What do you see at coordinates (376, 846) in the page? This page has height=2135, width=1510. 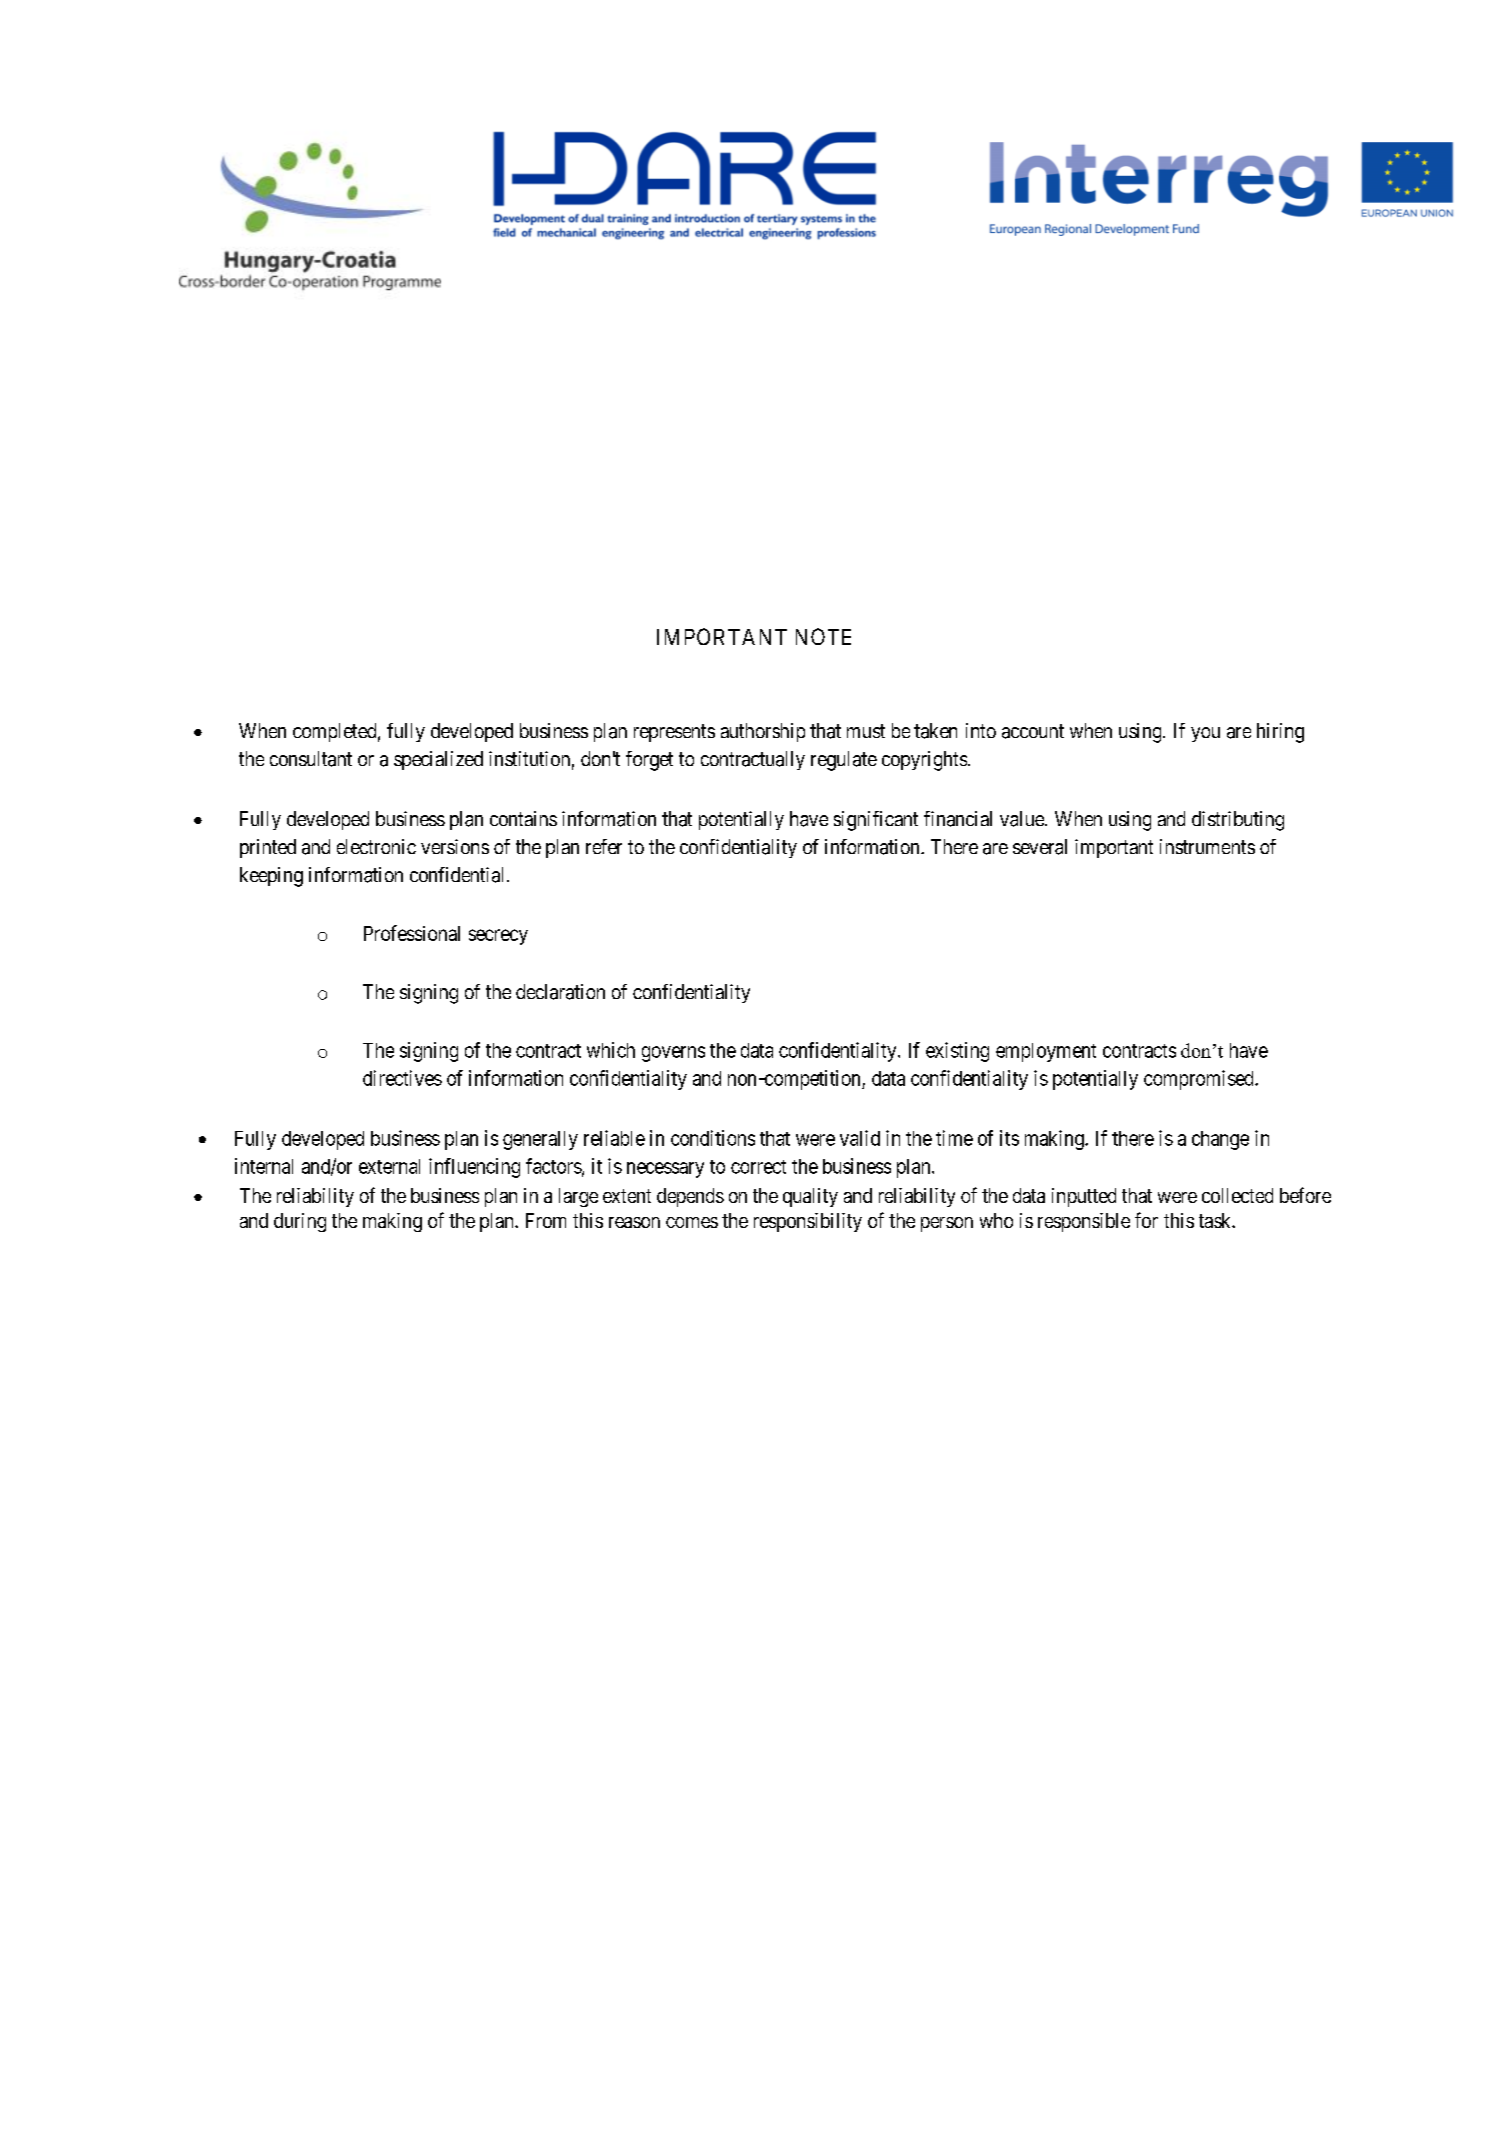 I see `electronic` at bounding box center [376, 846].
